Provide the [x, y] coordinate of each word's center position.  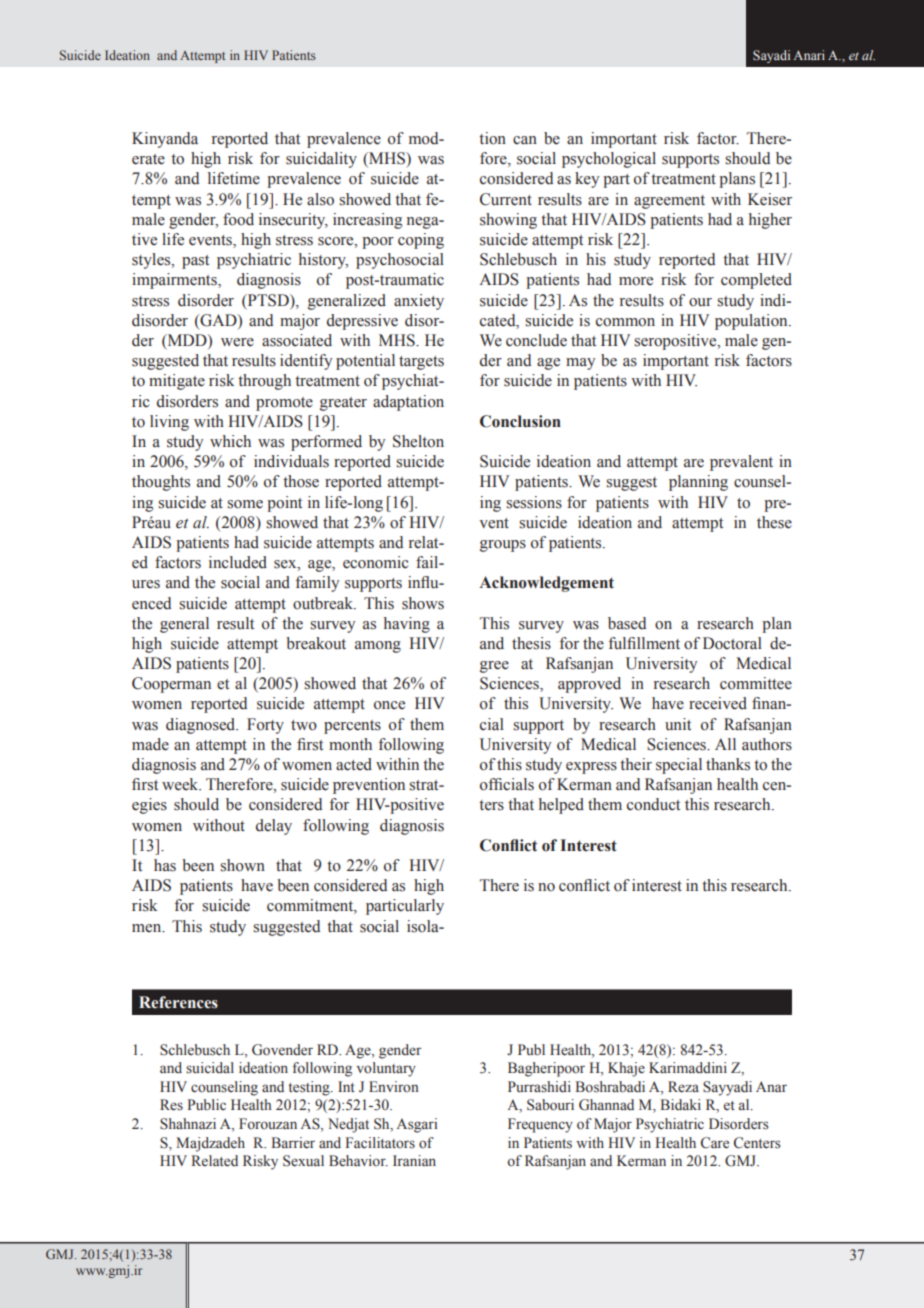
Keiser [770, 199]
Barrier [293, 1143]
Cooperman [171, 685]
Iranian [414, 1160]
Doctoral [732, 643]
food [238, 219]
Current [506, 199]
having [407, 625]
